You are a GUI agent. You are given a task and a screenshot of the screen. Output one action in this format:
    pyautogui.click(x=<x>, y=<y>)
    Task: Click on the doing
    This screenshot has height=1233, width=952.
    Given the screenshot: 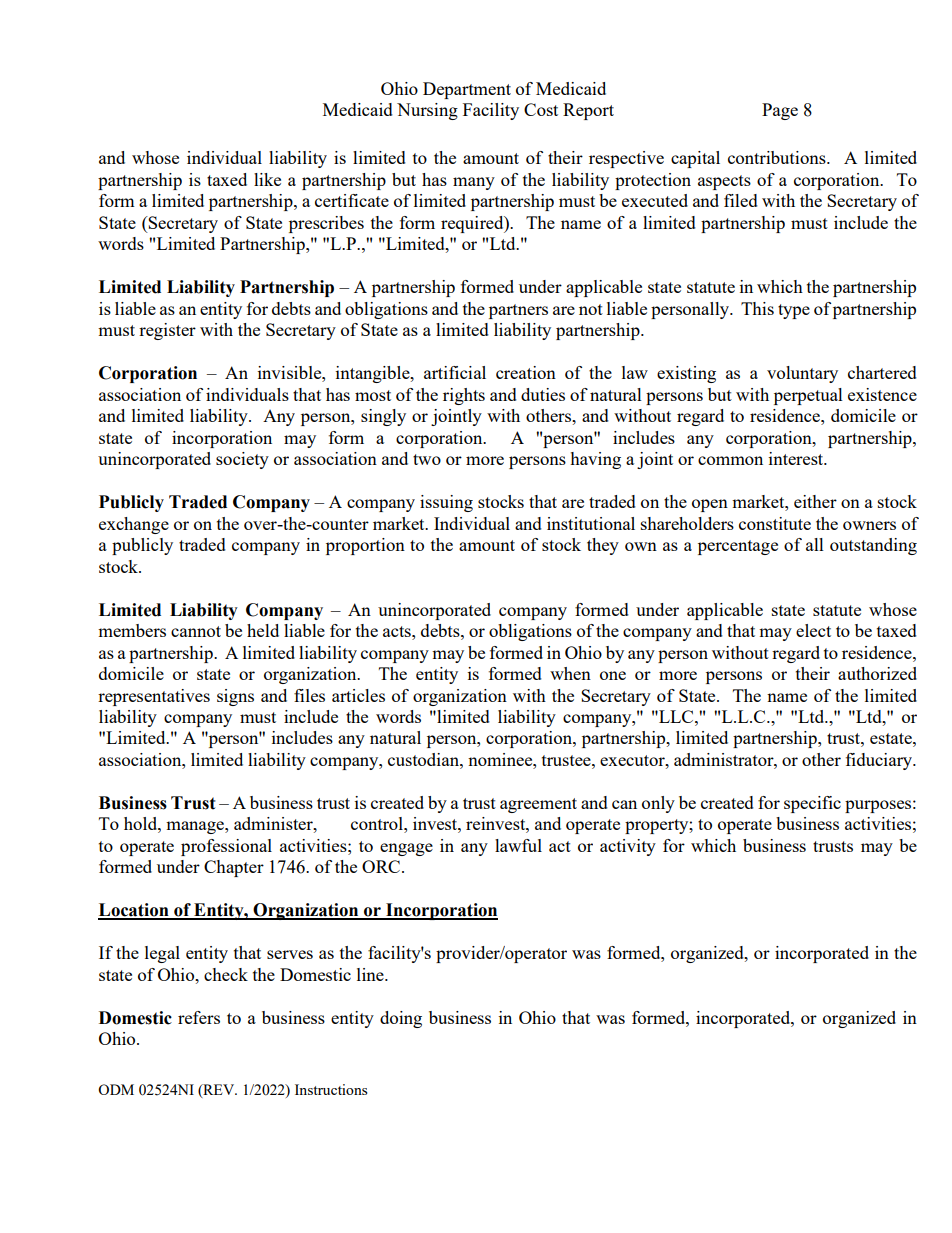 What is the action you would take?
    pyautogui.click(x=401, y=1019)
